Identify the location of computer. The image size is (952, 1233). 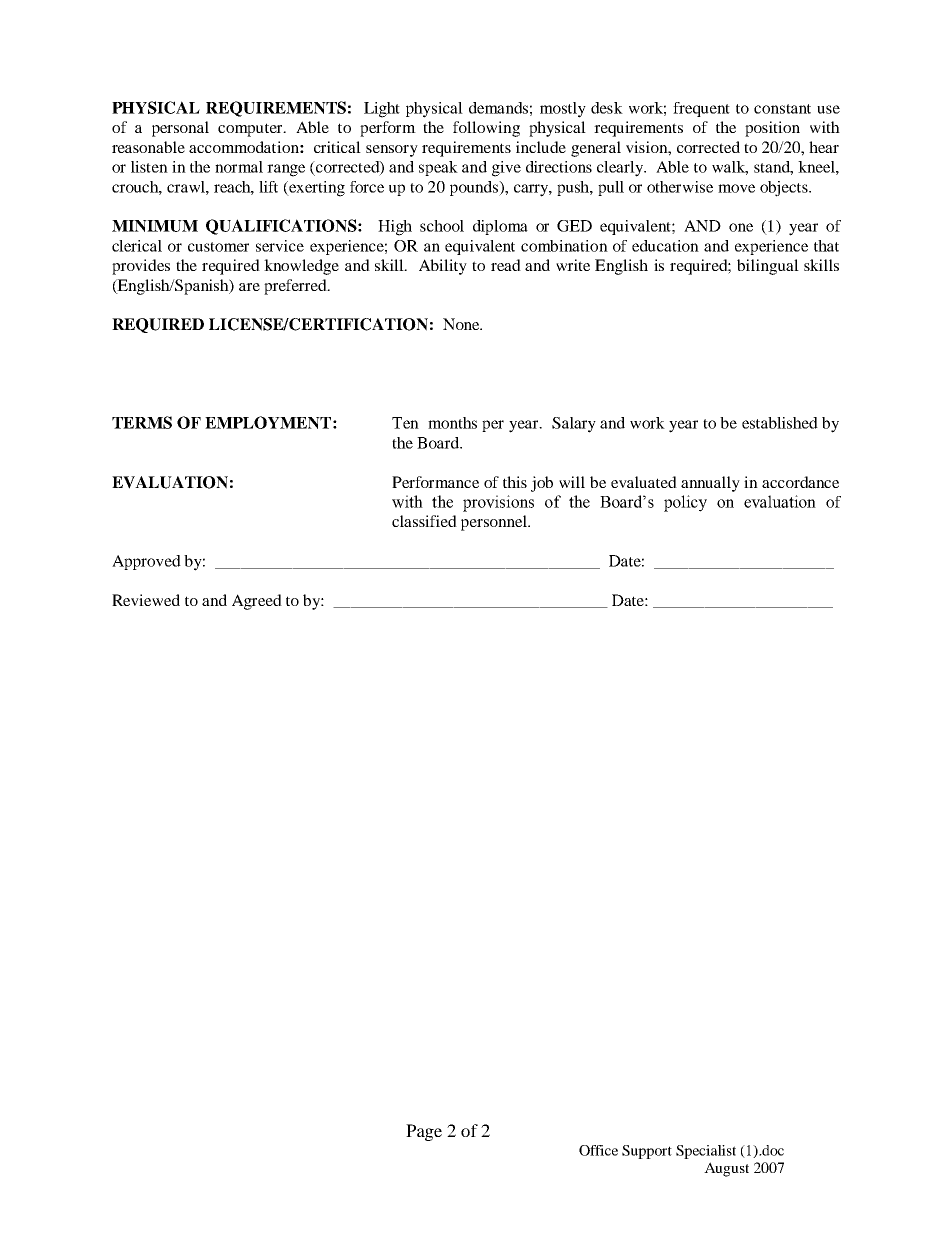
(251, 130).
